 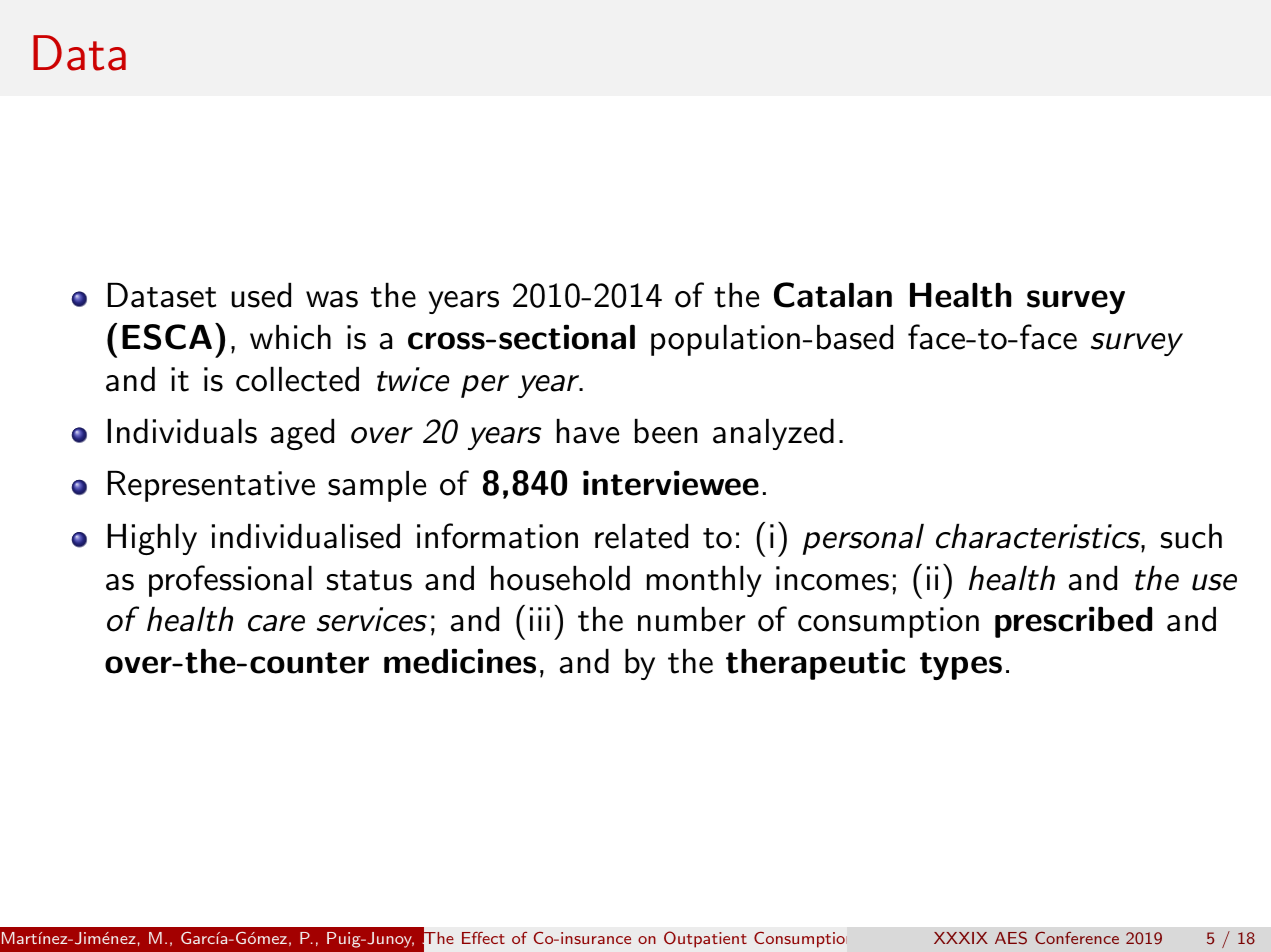 I want to click on characteristics, so click(x=1039, y=536).
